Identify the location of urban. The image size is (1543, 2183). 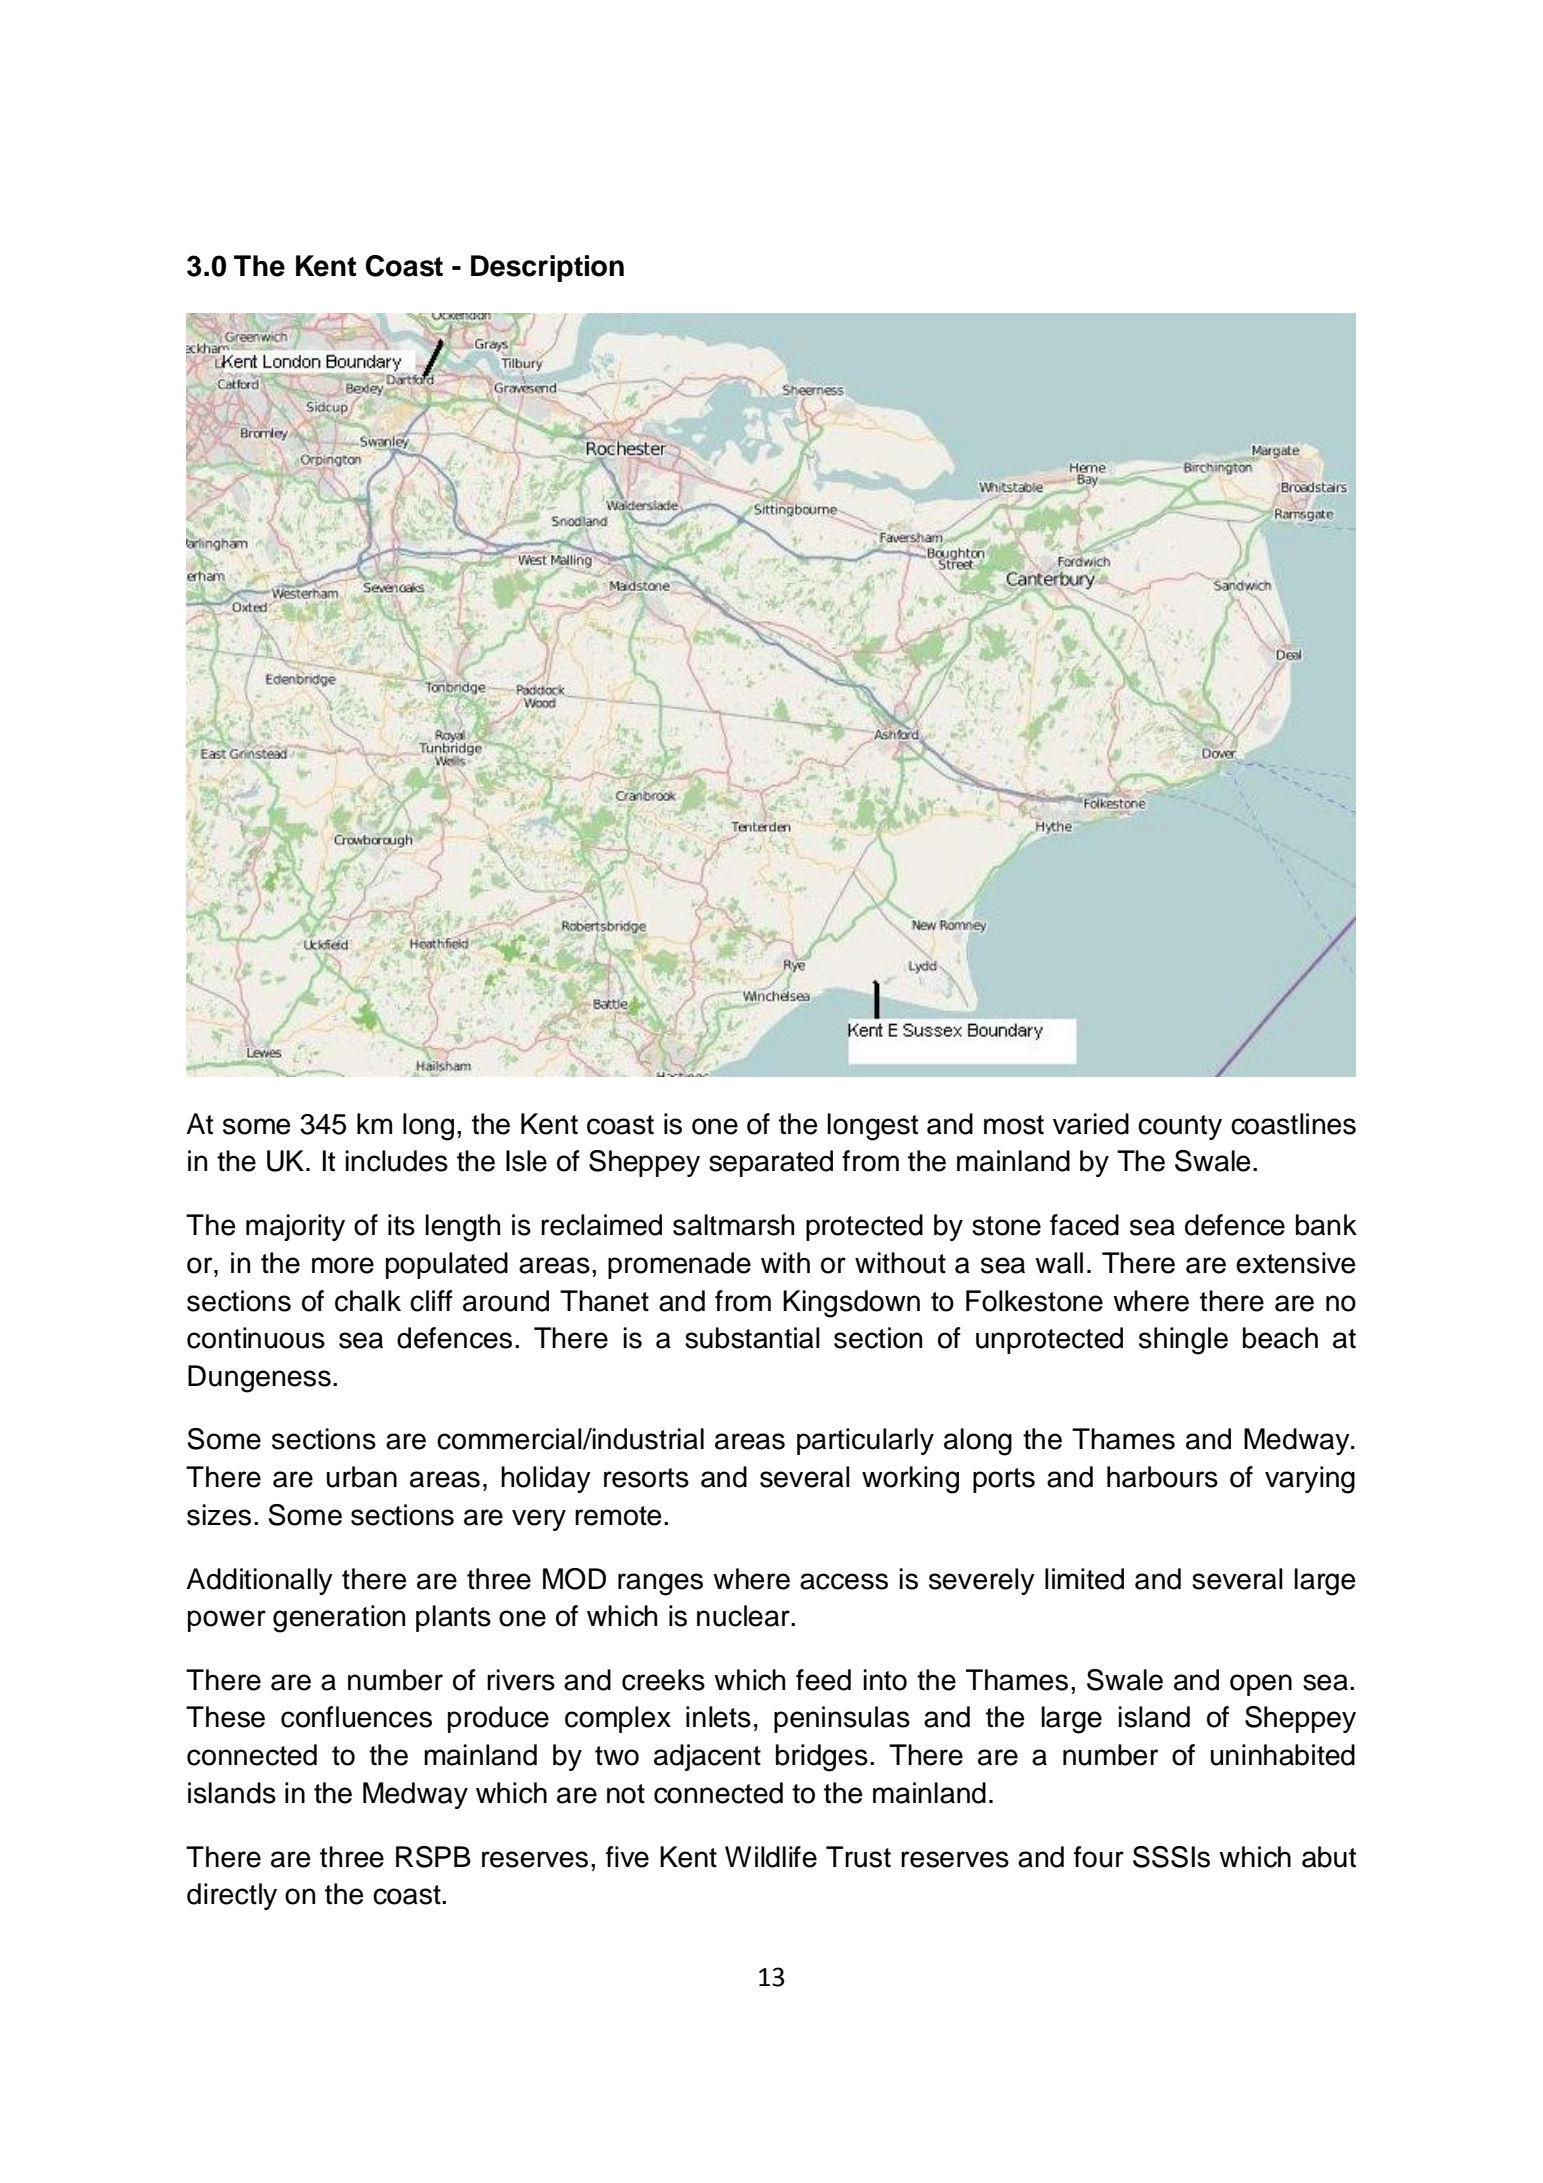
(362, 1477).
